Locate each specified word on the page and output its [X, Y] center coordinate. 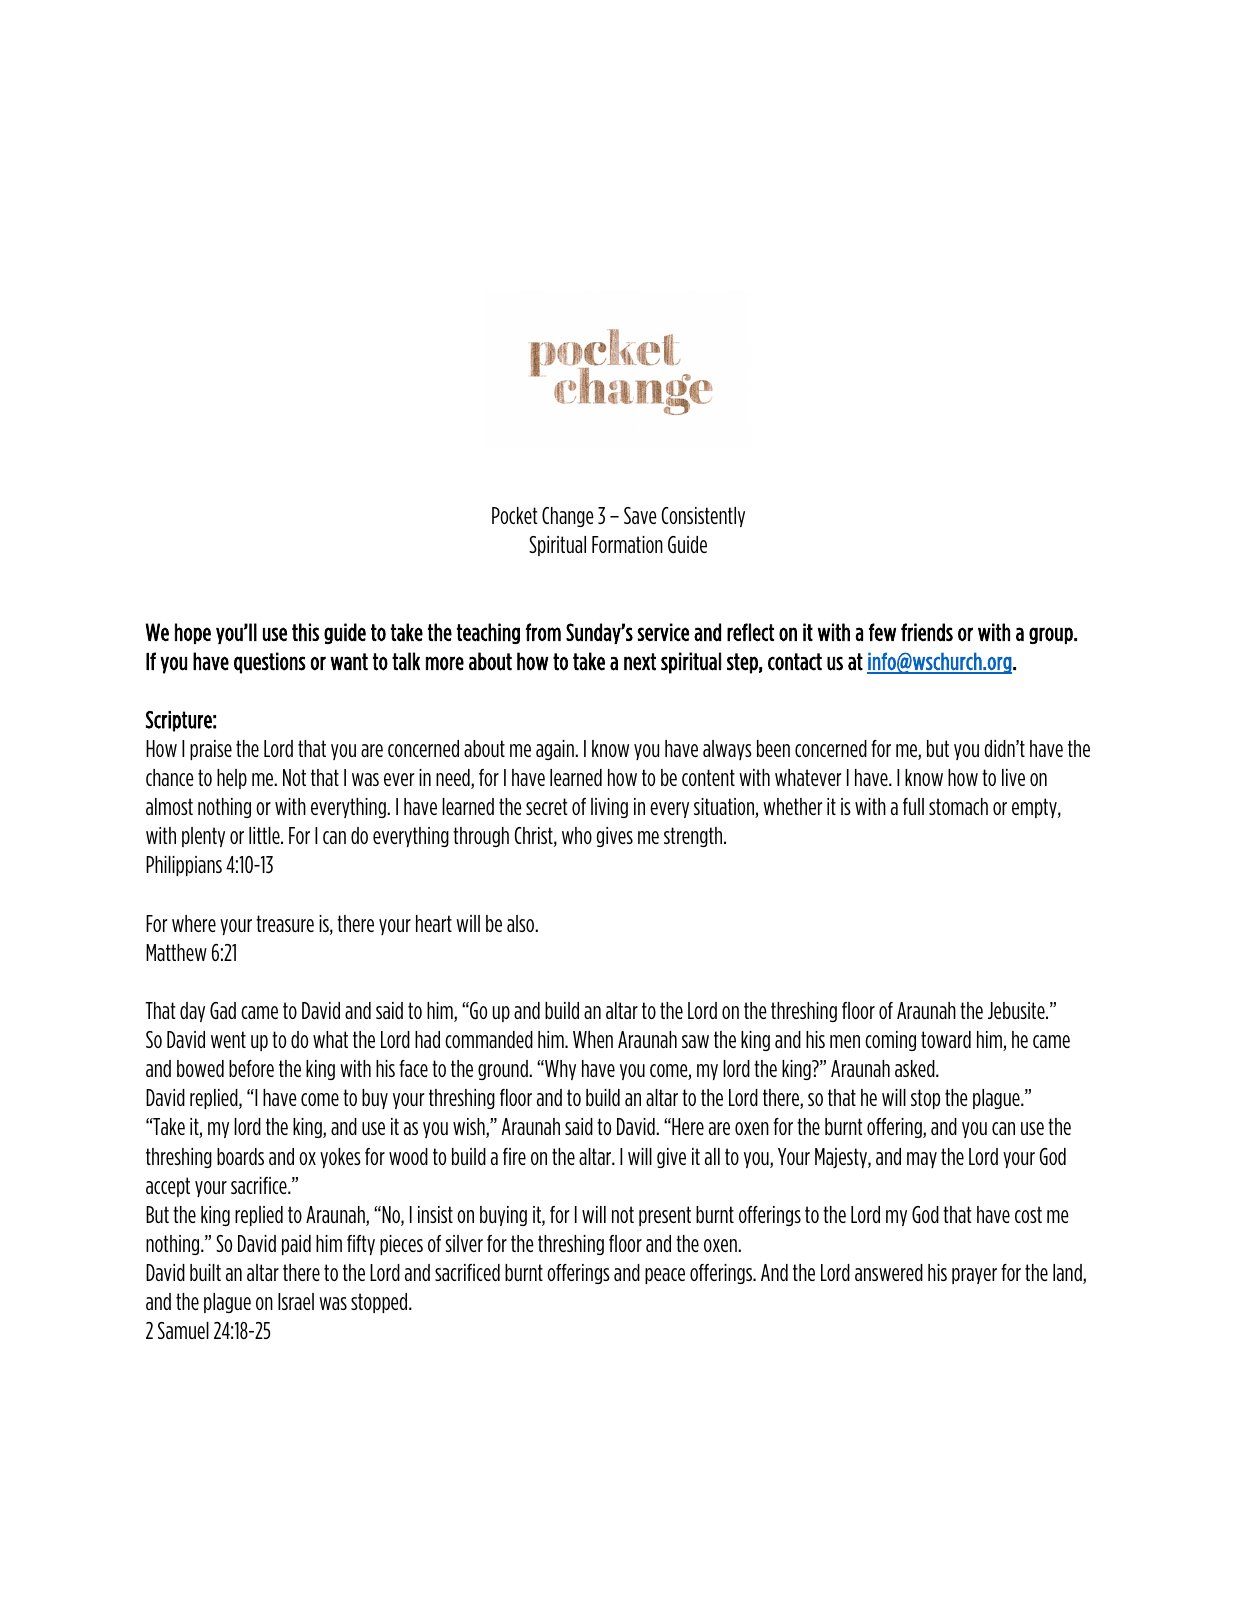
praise [211, 750]
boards [240, 1156]
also [522, 923]
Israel [296, 1301]
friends [927, 632]
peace [665, 1276]
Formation [627, 544]
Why [559, 1070]
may [922, 1160]
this [305, 632]
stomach [958, 806]
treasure [285, 923]
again [556, 750]
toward [946, 1039]
